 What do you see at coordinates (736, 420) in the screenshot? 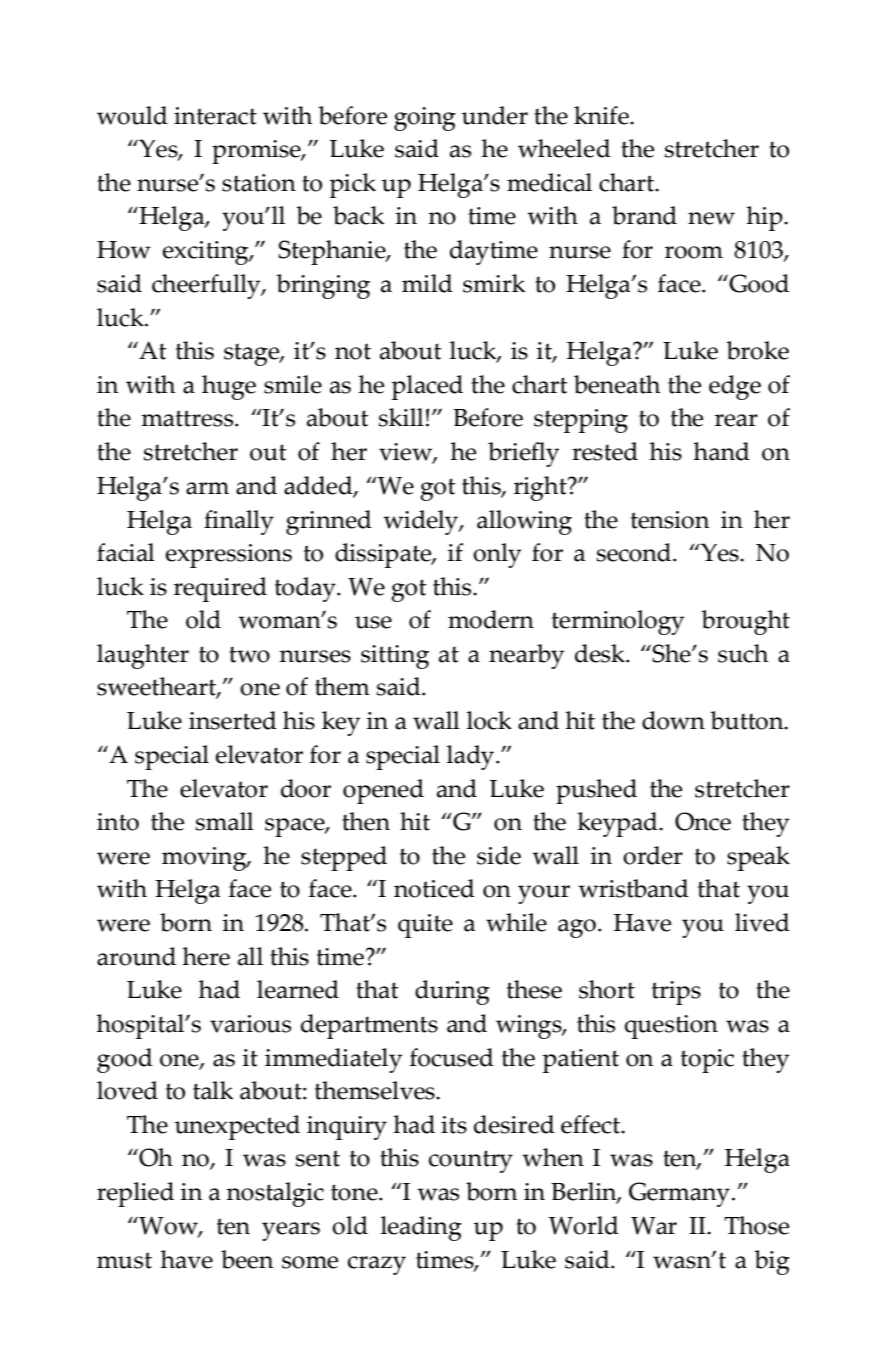
I see `rear` at bounding box center [736, 420].
